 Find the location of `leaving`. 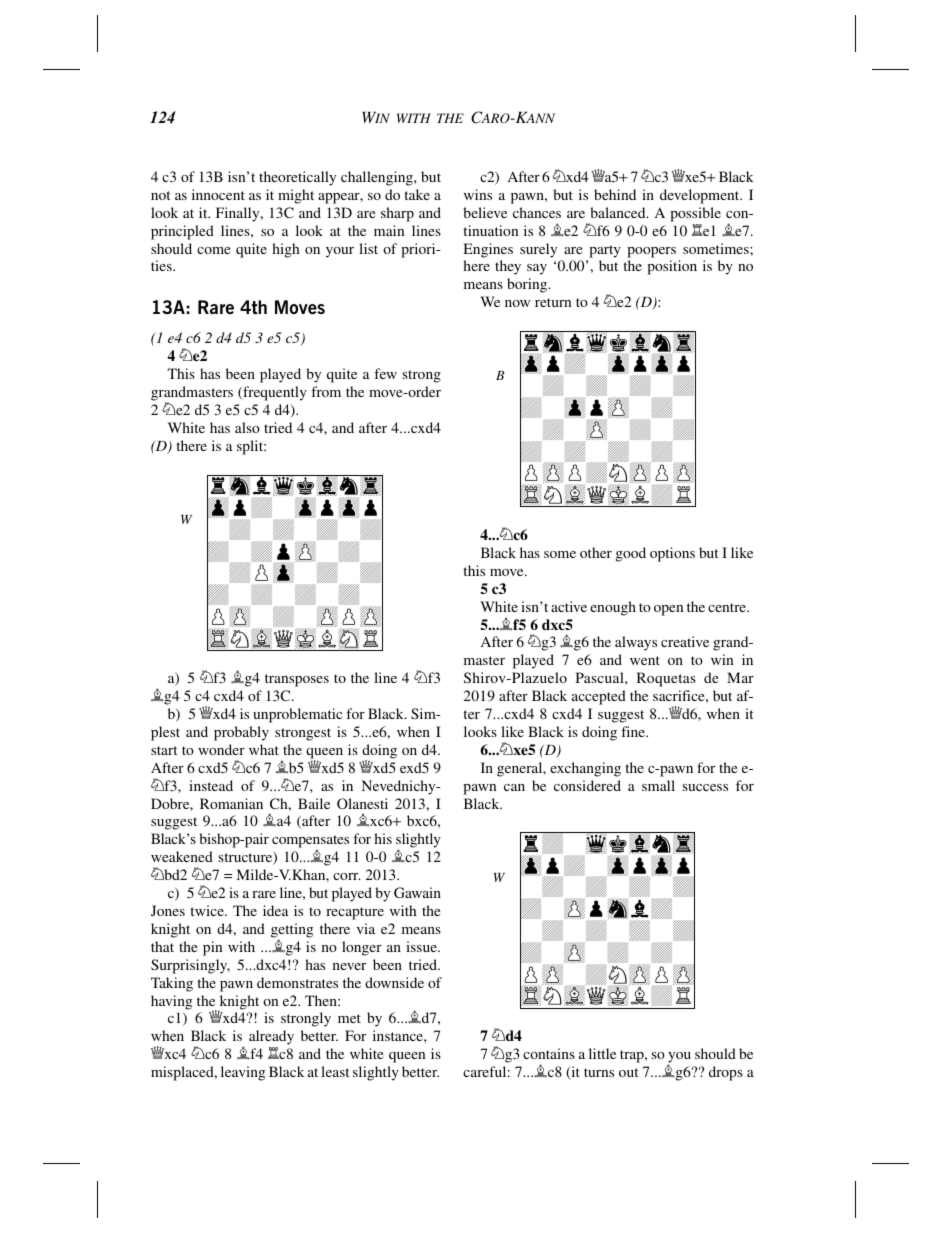

leaving is located at coordinates (243, 1073).
